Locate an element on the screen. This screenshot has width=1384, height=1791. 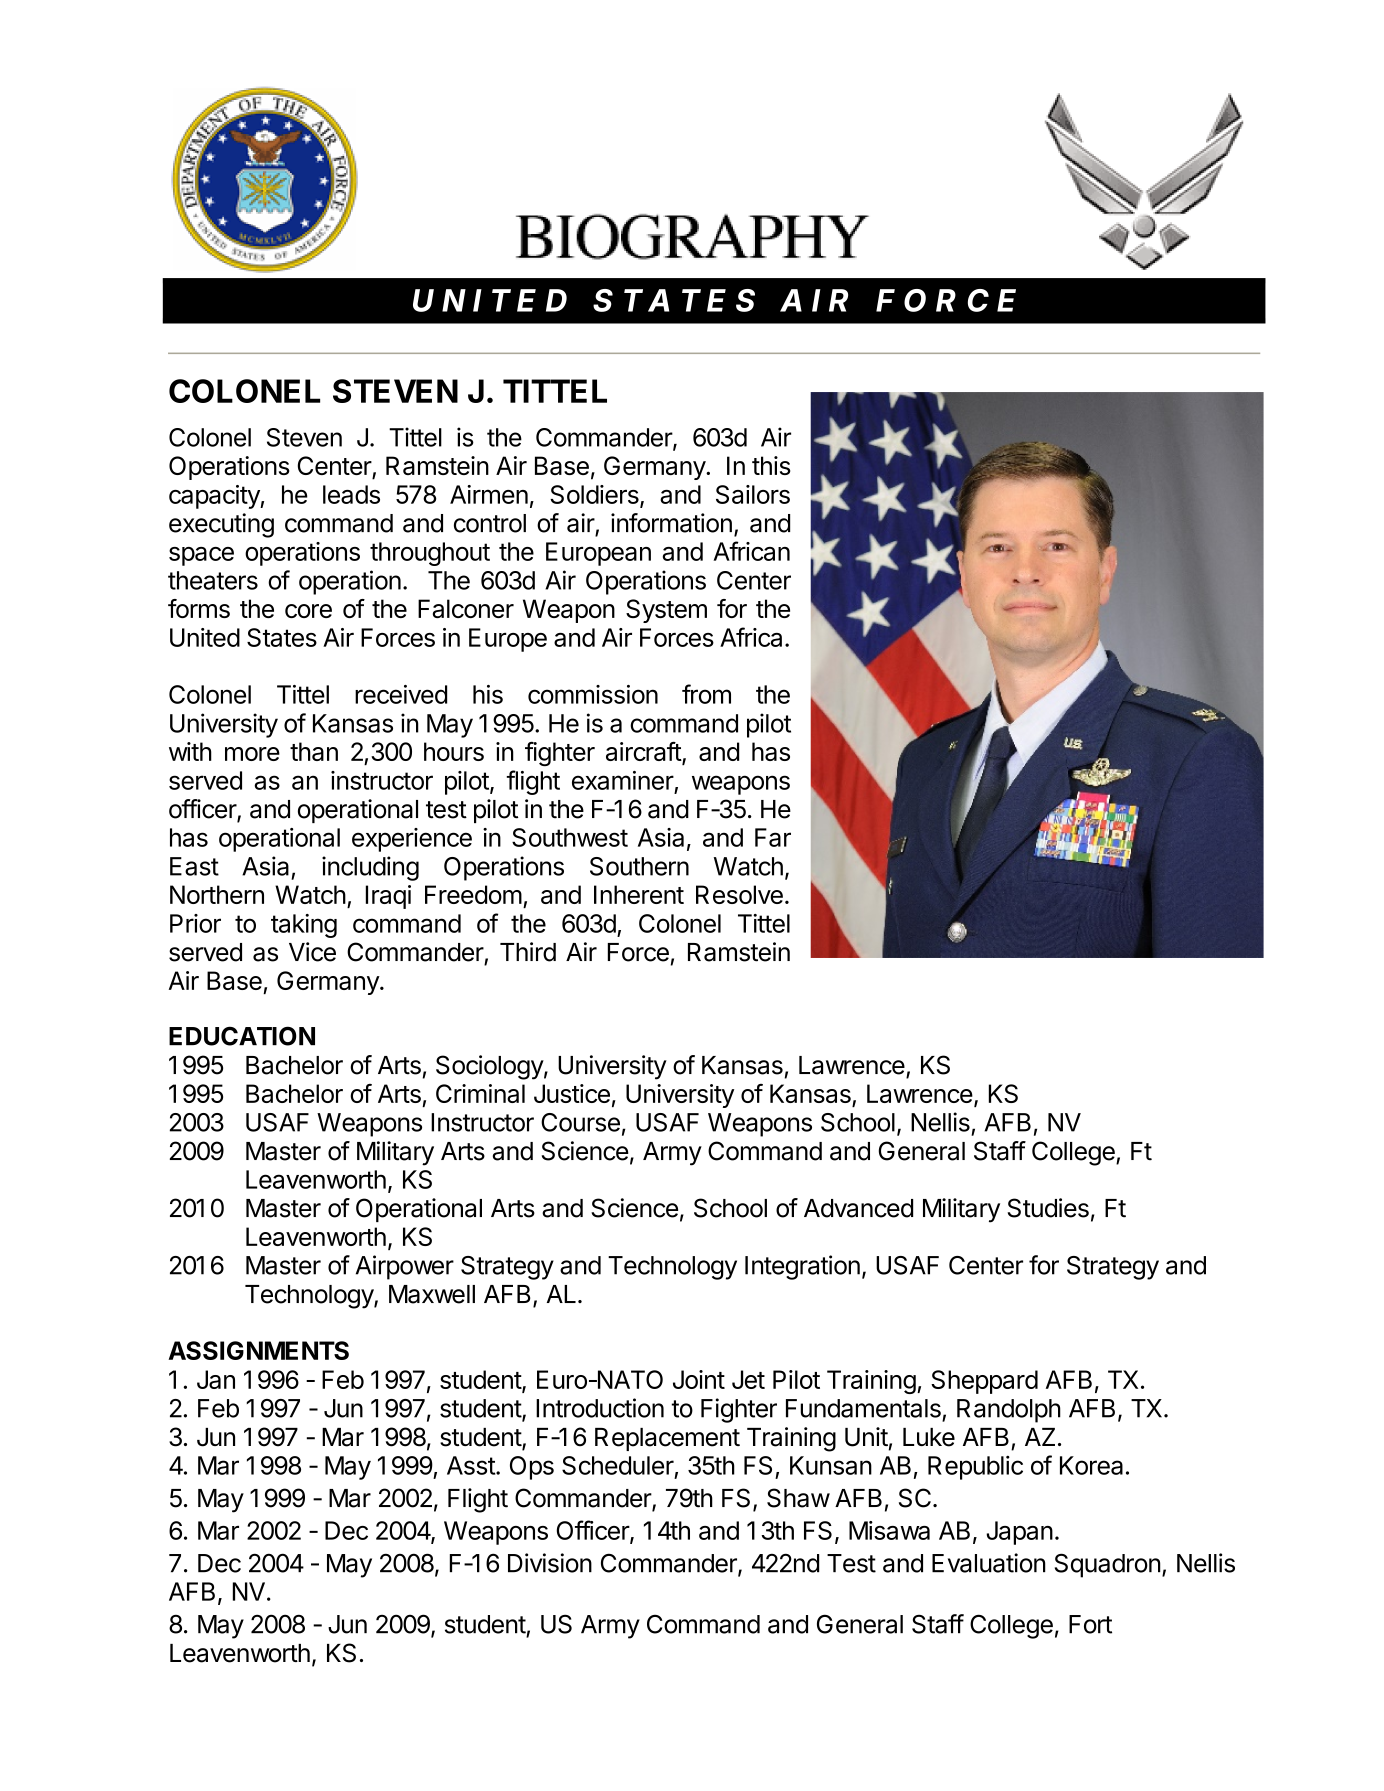
this is located at coordinates (771, 465).
